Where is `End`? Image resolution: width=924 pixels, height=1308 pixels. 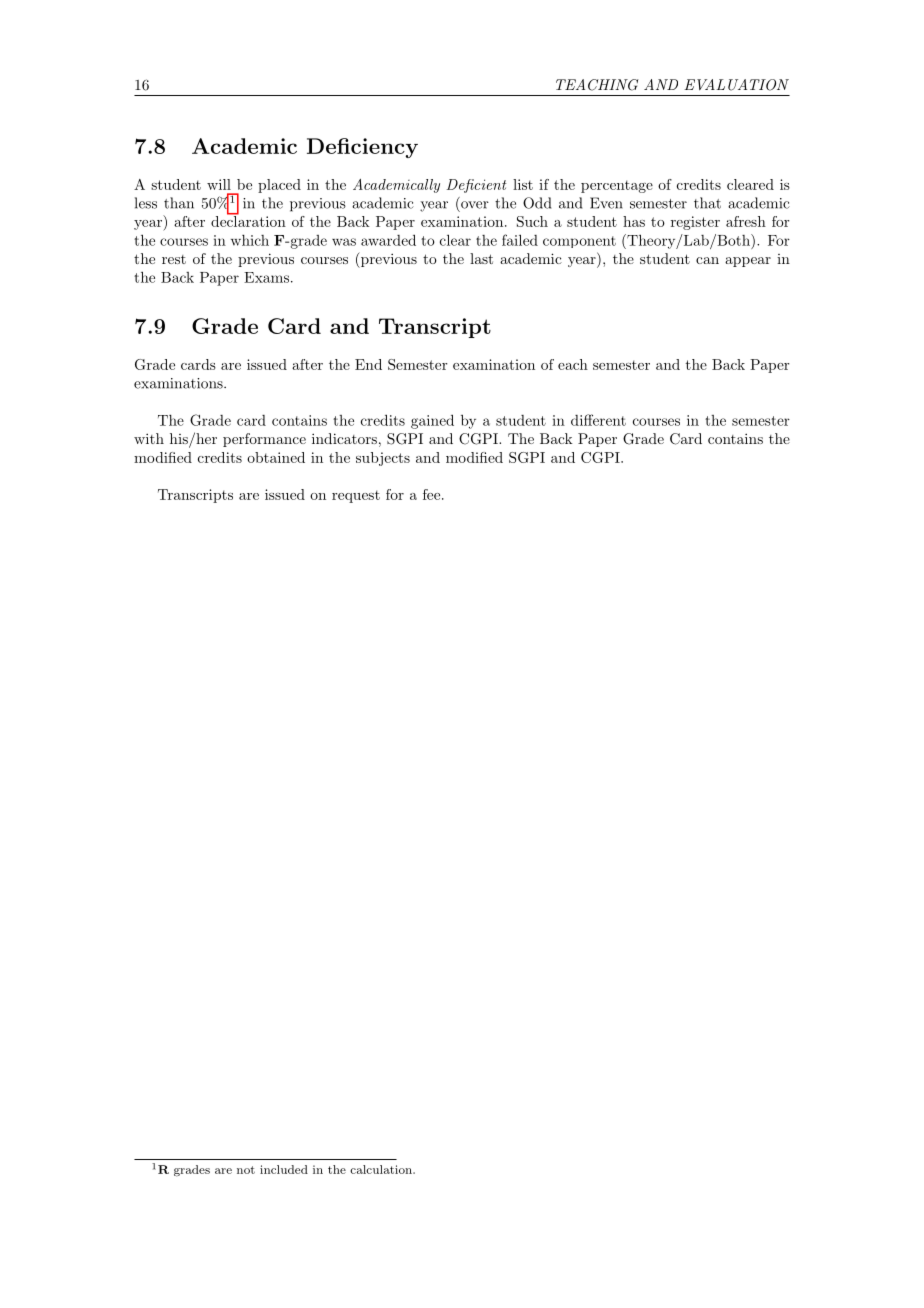
End is located at coordinates (368, 364).
